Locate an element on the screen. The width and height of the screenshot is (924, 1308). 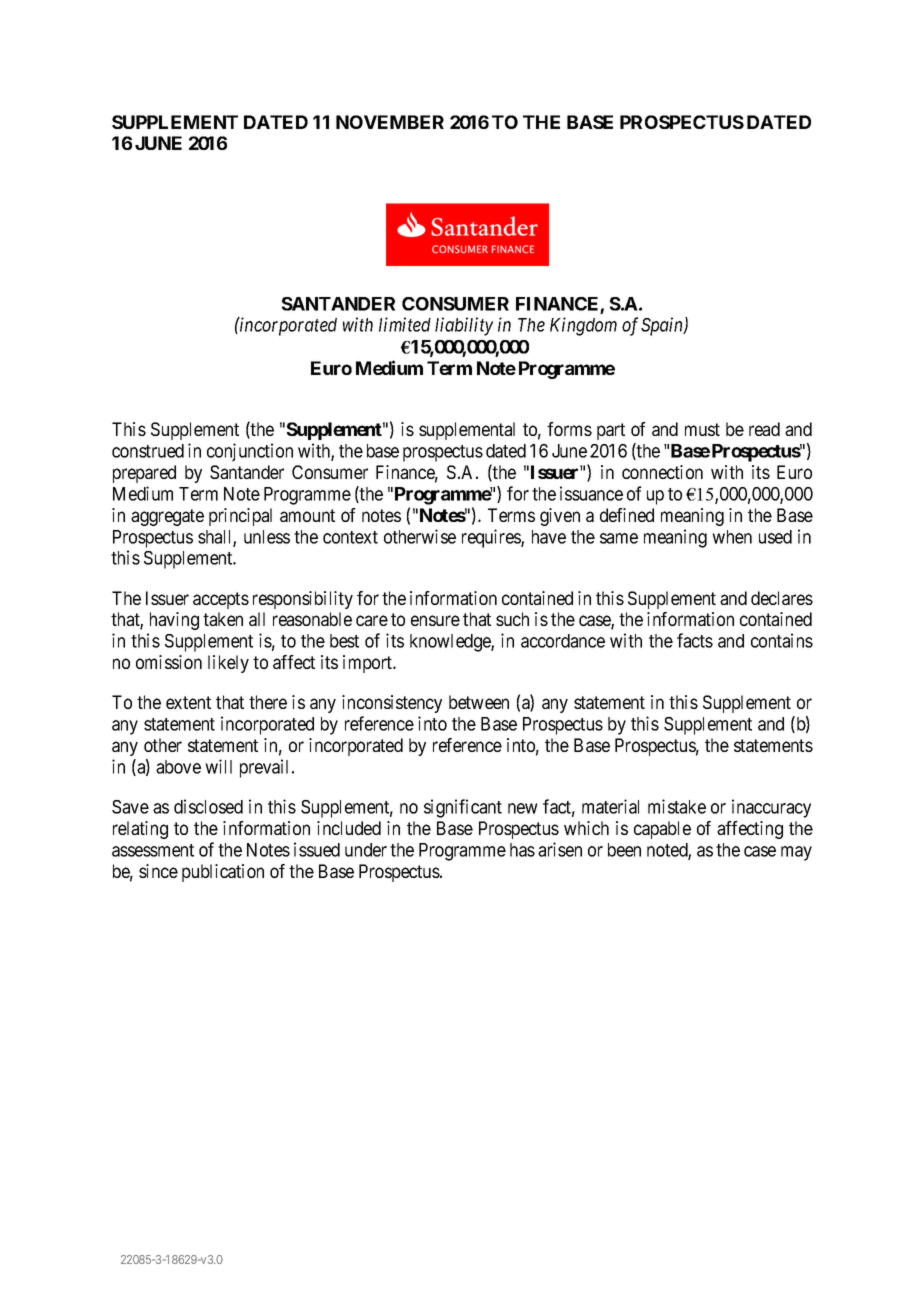
principal is located at coordinates (240, 517).
